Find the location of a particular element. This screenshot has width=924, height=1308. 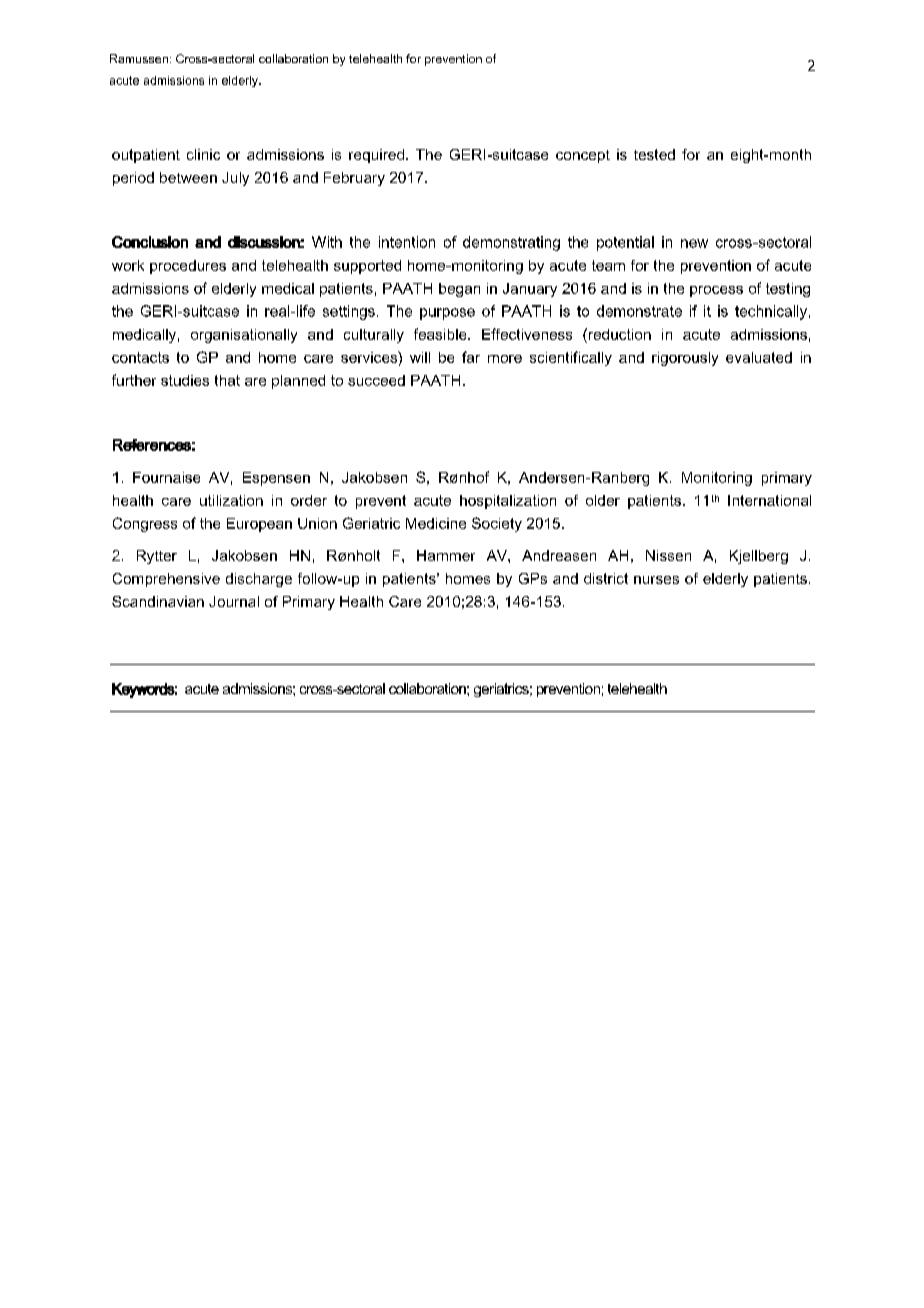

process is located at coordinates (716, 291).
